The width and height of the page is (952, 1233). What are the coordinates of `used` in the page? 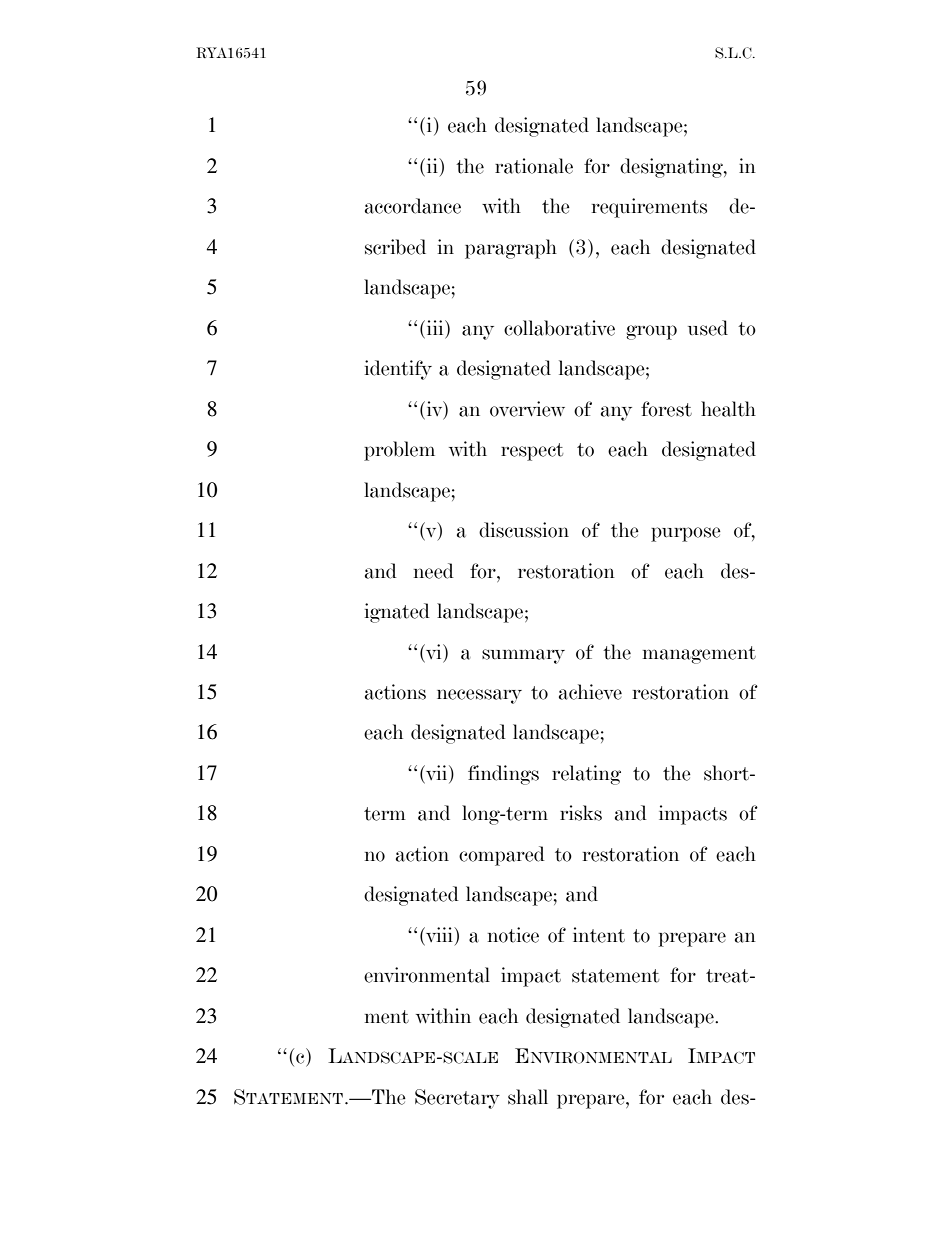 It's located at (708, 328).
